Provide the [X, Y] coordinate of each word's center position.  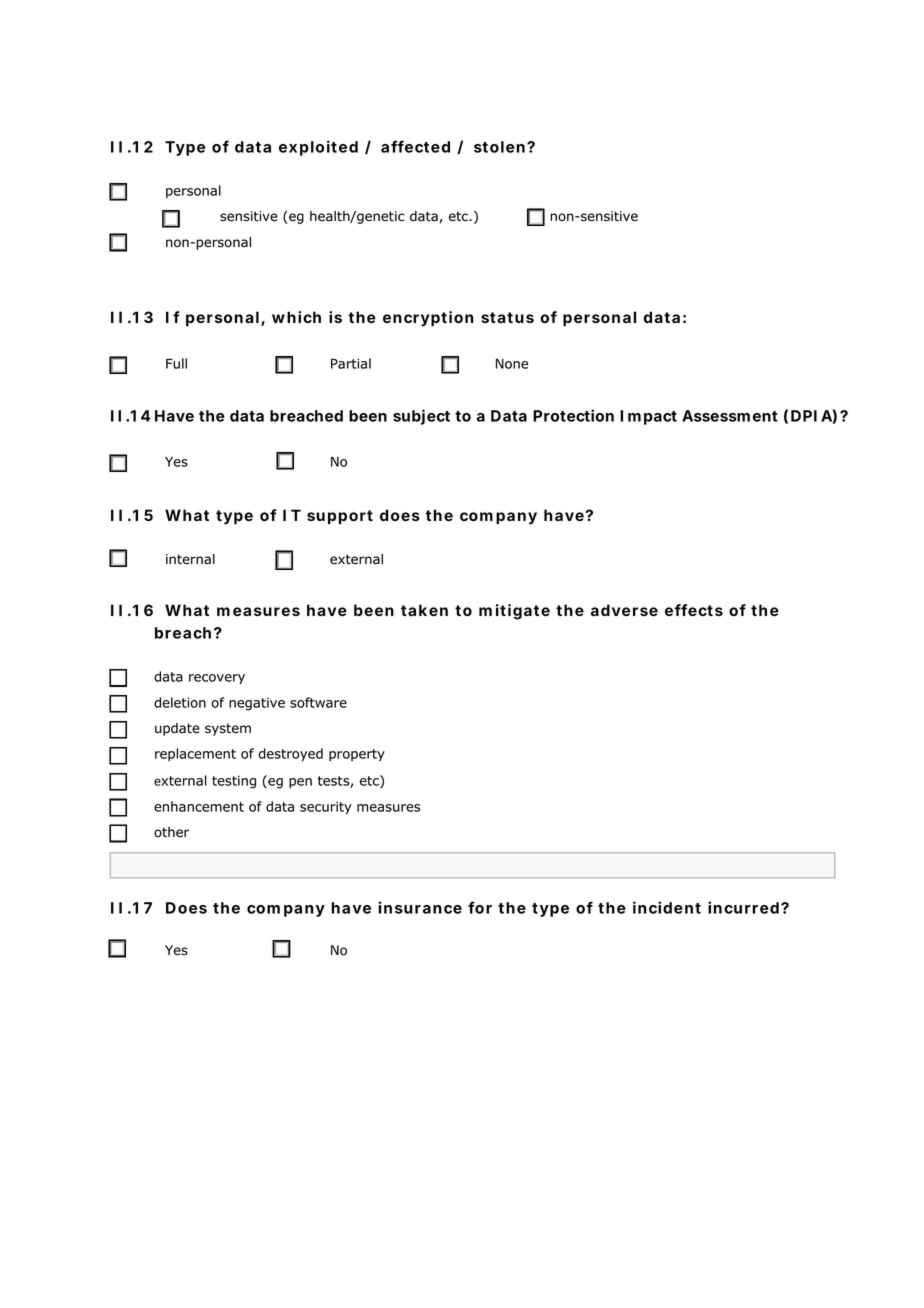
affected [415, 146]
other [171, 832]
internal [190, 559]
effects [694, 610]
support [340, 517]
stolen [499, 147]
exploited [318, 148]
